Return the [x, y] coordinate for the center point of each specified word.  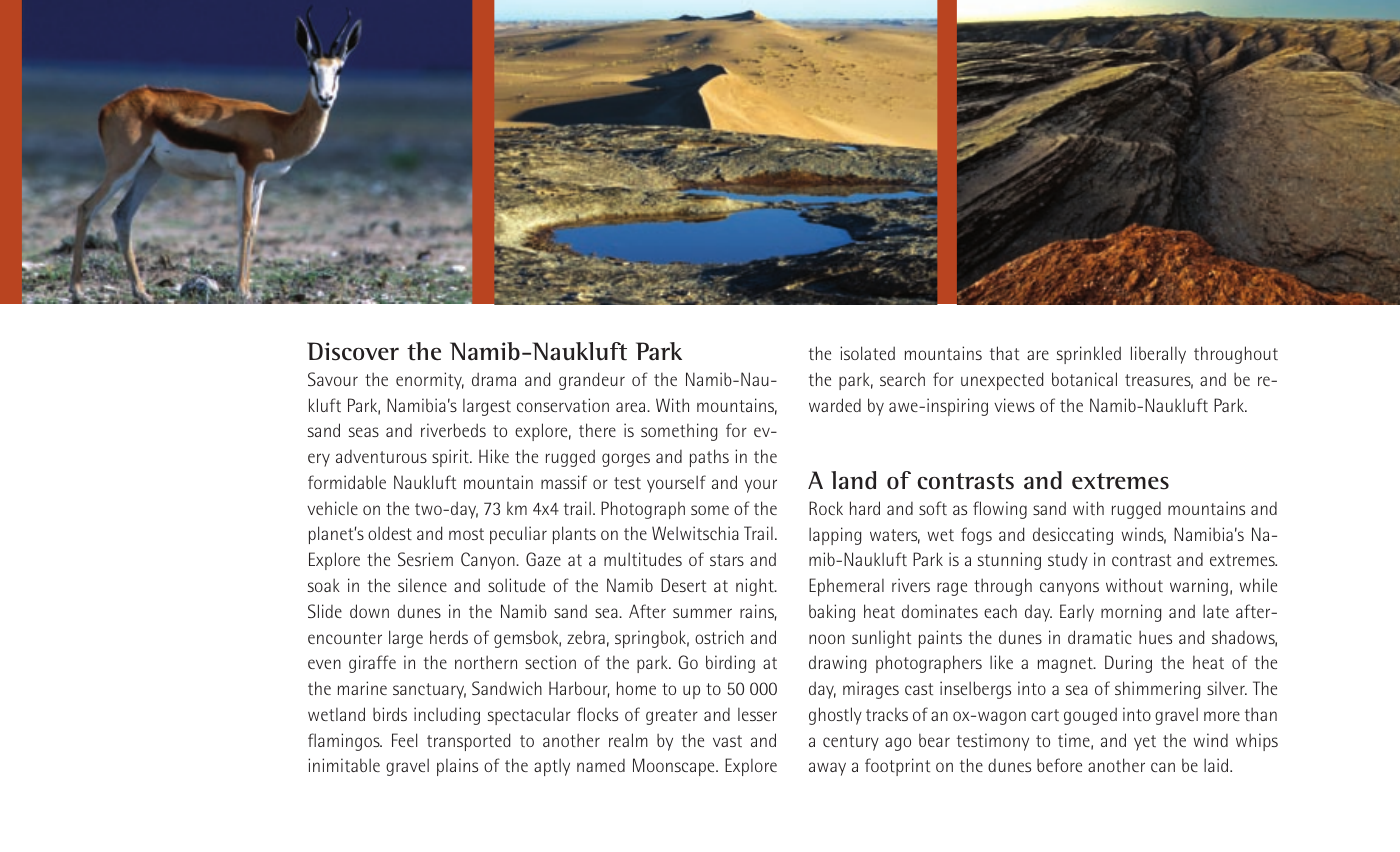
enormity [430, 381]
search [902, 379]
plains [457, 767]
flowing [1000, 510]
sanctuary [429, 691]
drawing [837, 664]
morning [1131, 613]
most [466, 534]
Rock [826, 508]
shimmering [1157, 690]
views [1014, 405]
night [756, 587]
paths [709, 458]
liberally [1158, 355]
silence [422, 585]
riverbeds [453, 430]
